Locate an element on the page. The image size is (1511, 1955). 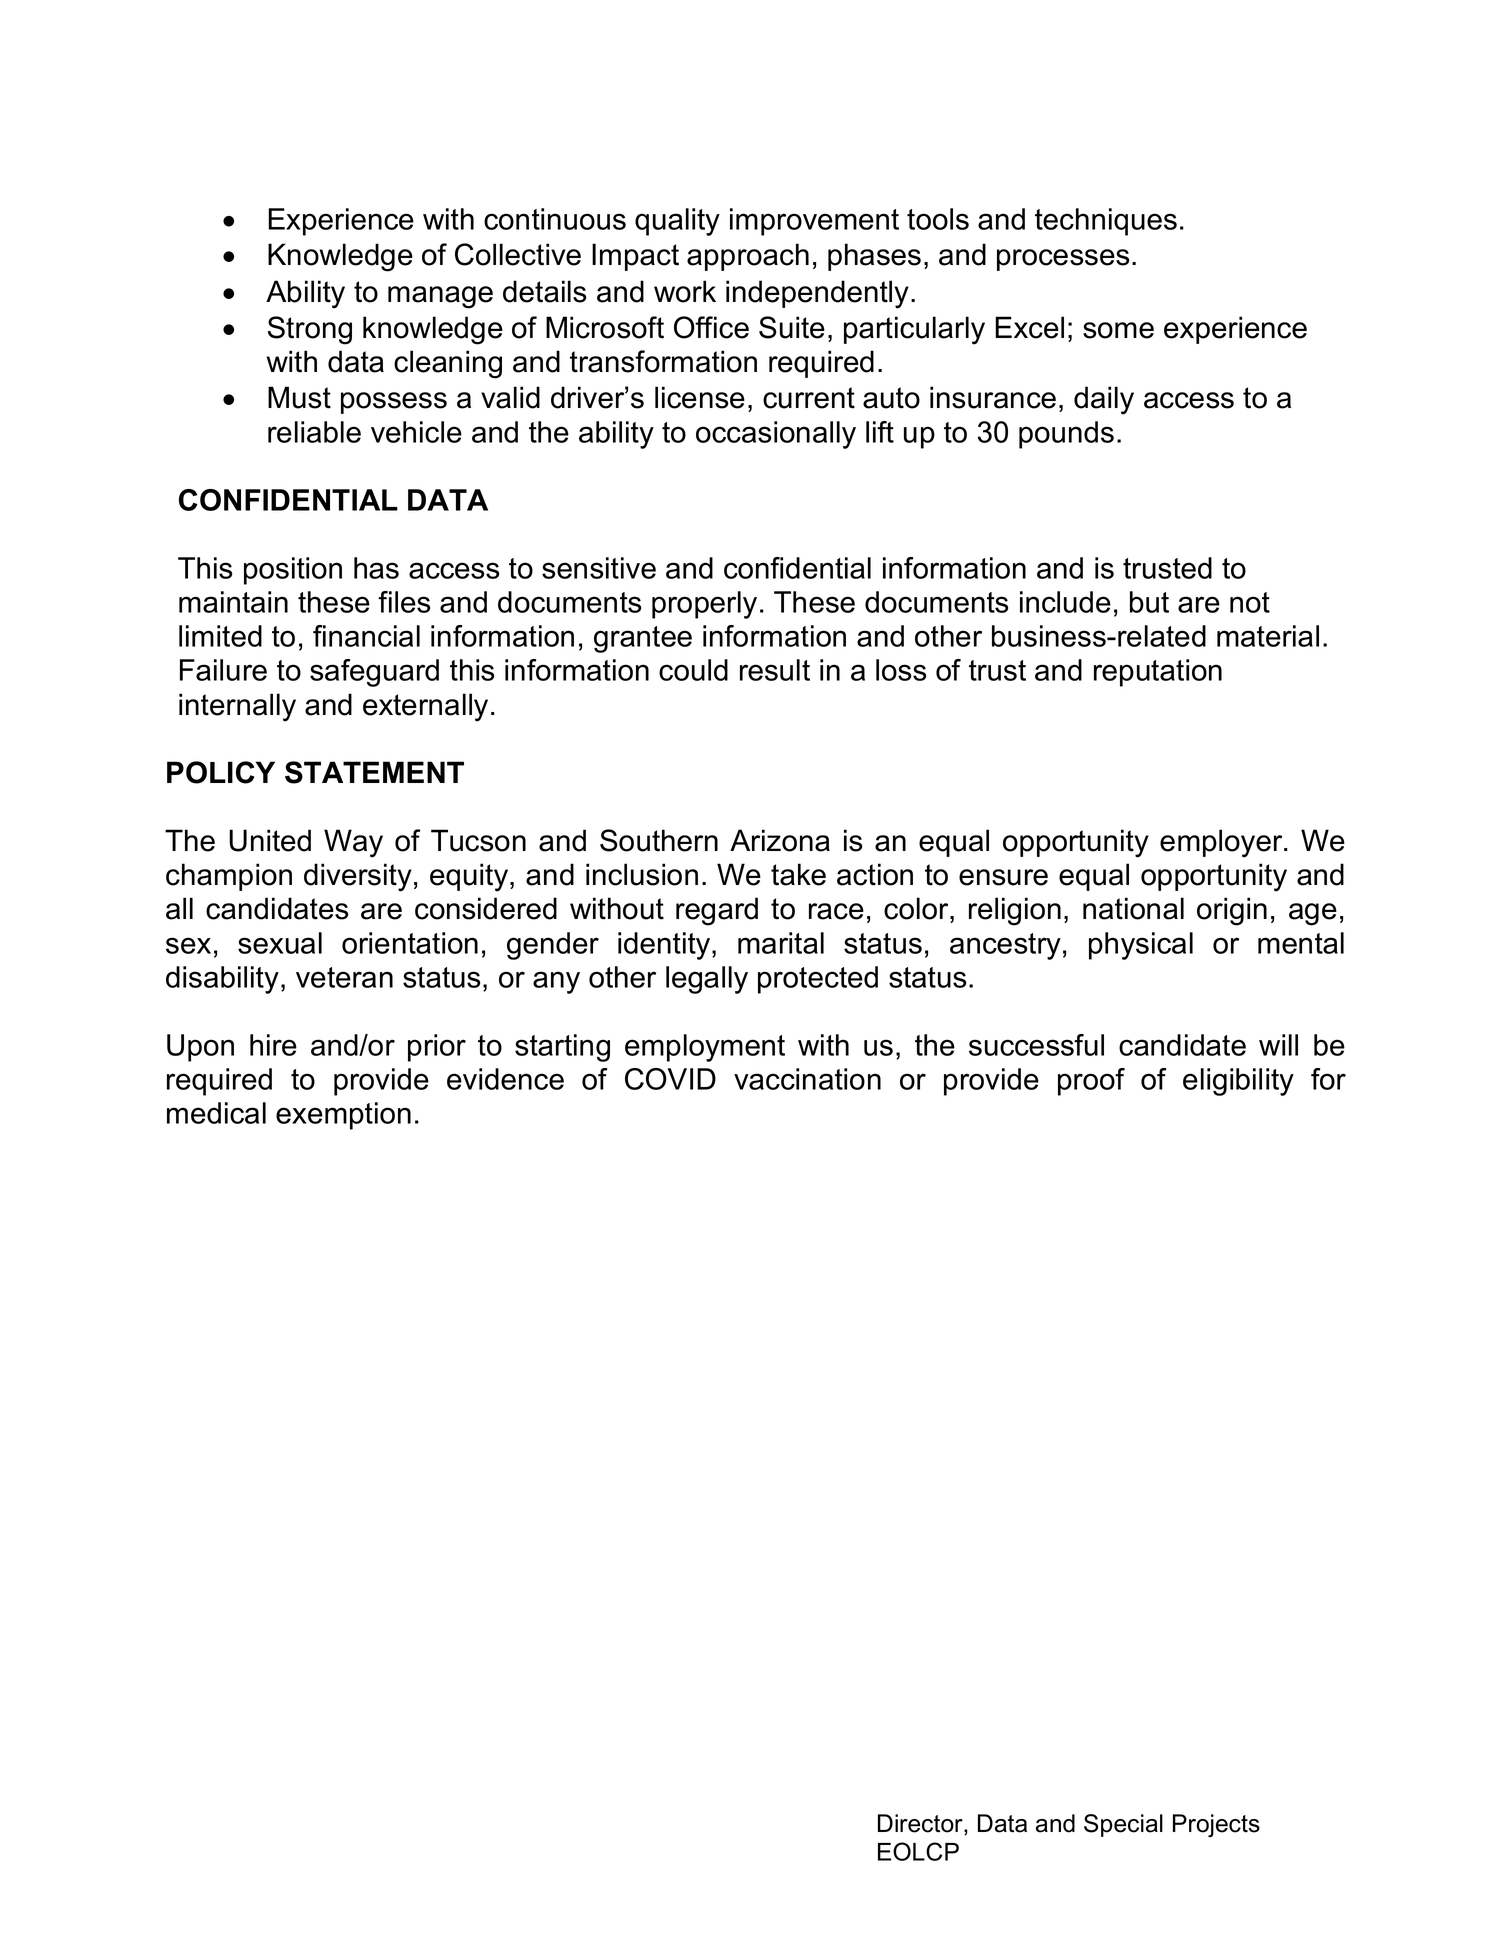
veteran is located at coordinates (344, 977).
